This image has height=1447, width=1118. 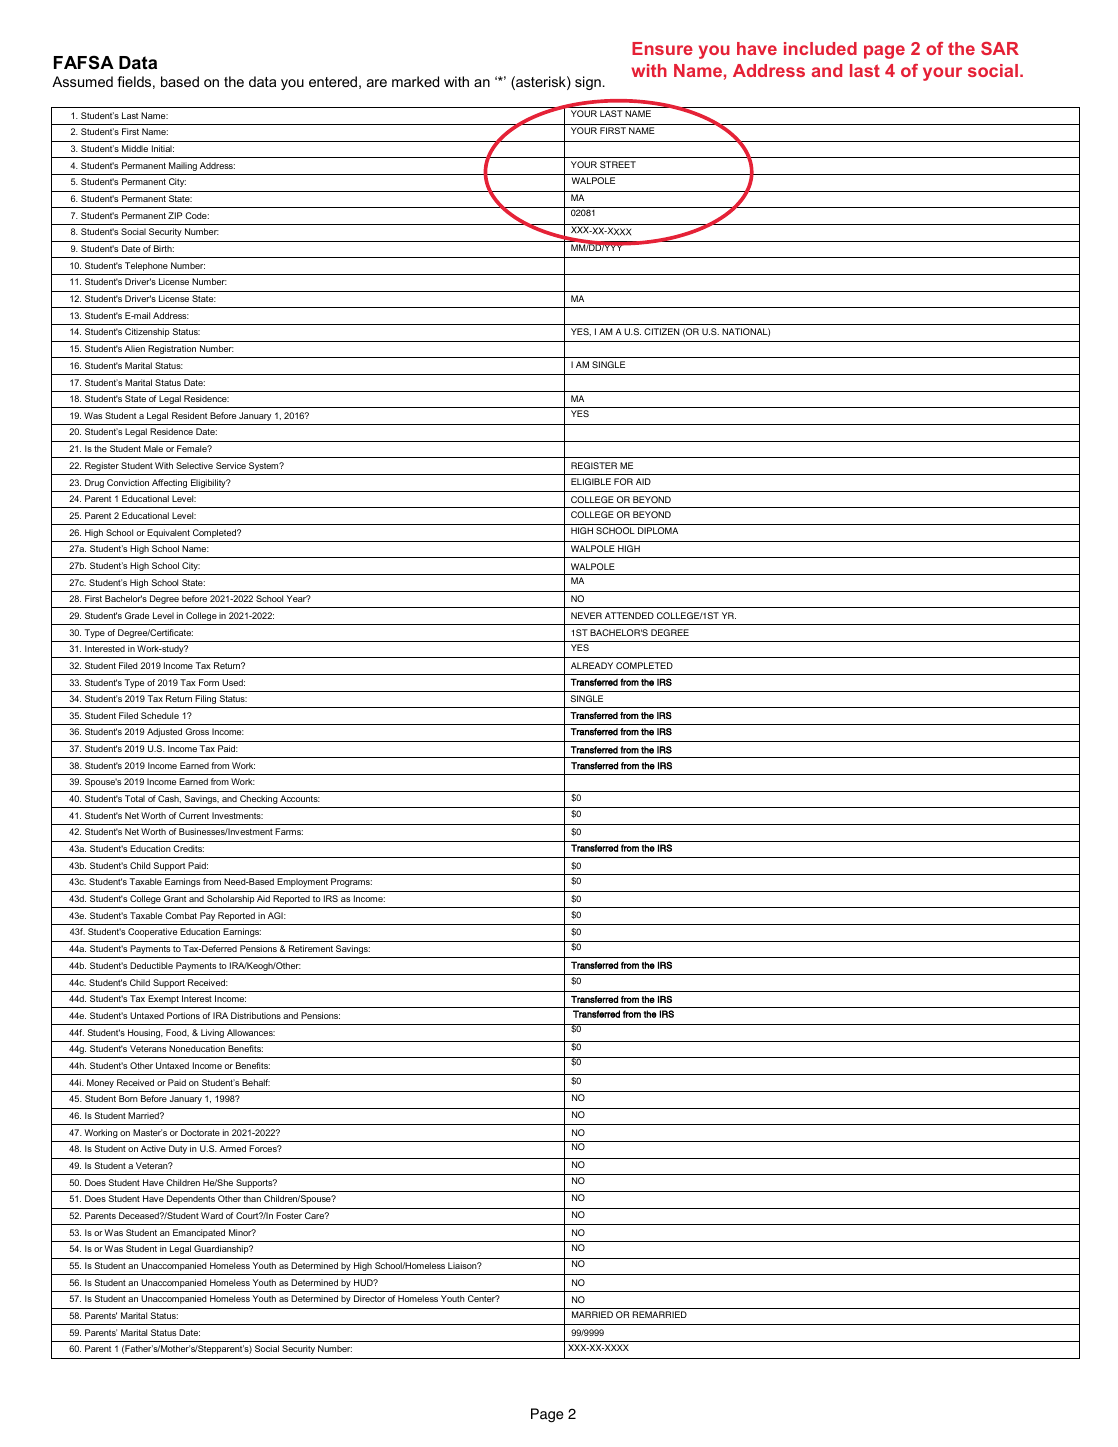 What do you see at coordinates (135, 148) in the image?
I see `Middle` at bounding box center [135, 148].
